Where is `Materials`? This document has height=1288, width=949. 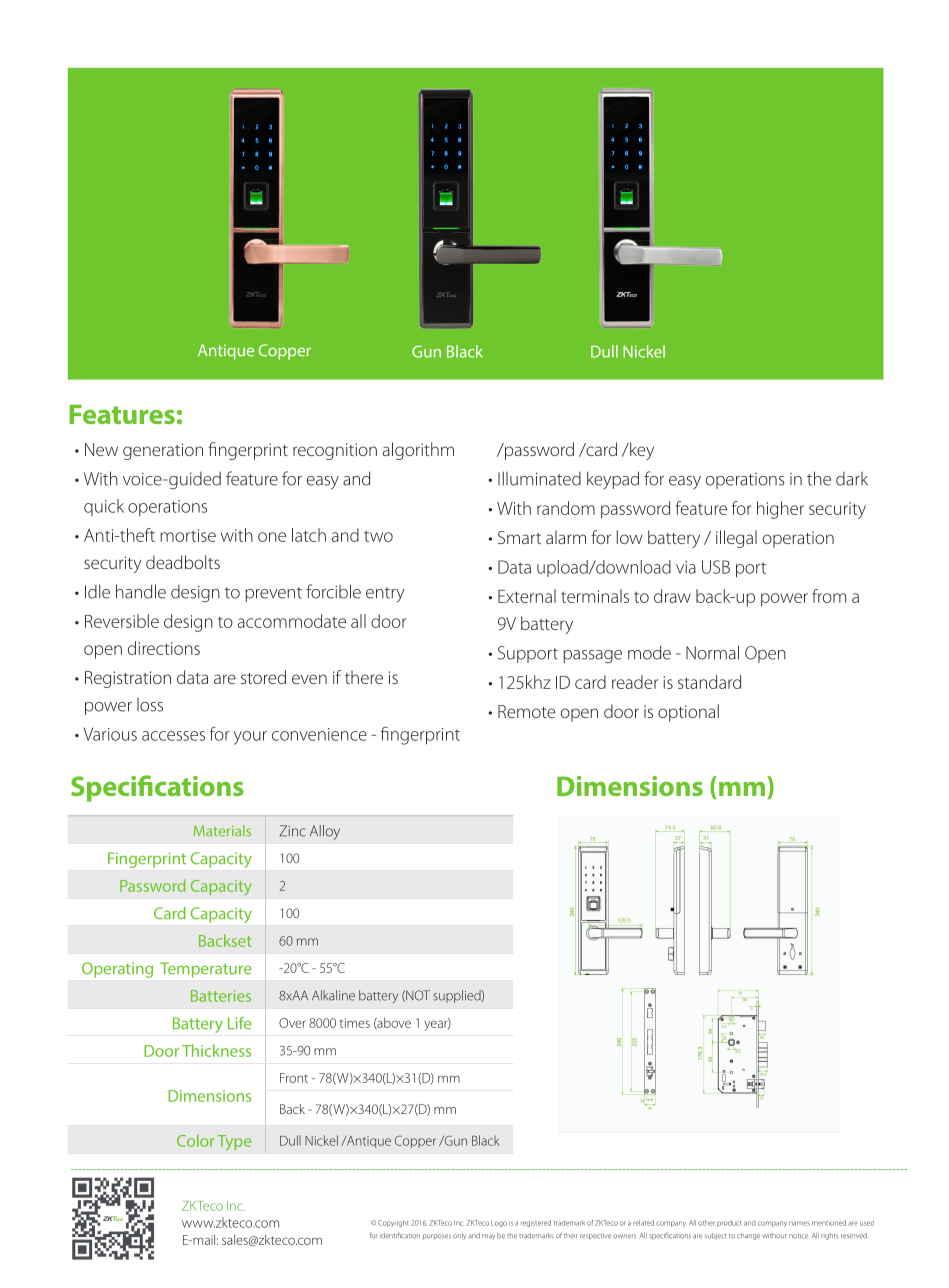 Materials is located at coordinates (222, 830).
